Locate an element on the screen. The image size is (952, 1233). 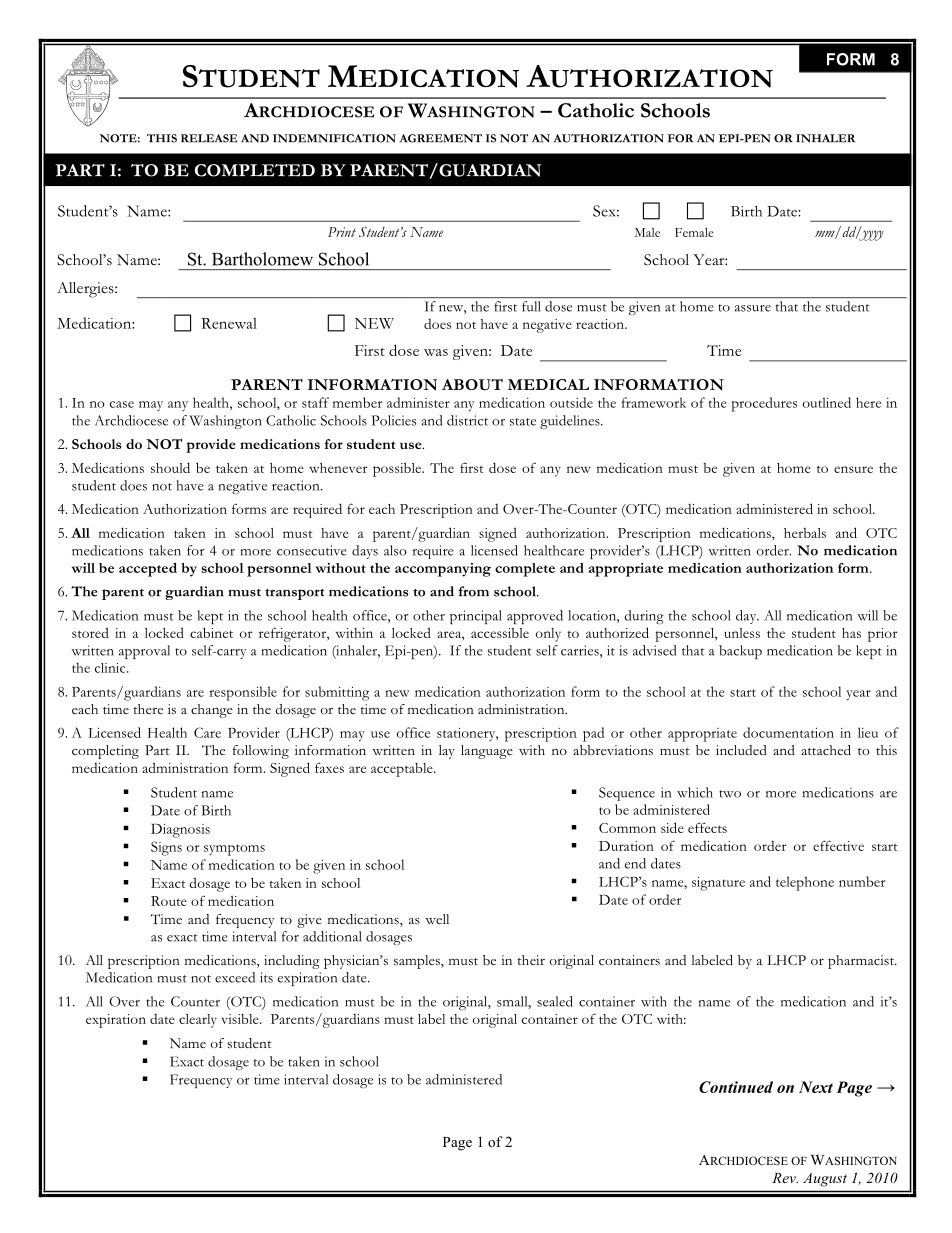
clearly is located at coordinates (198, 1021).
